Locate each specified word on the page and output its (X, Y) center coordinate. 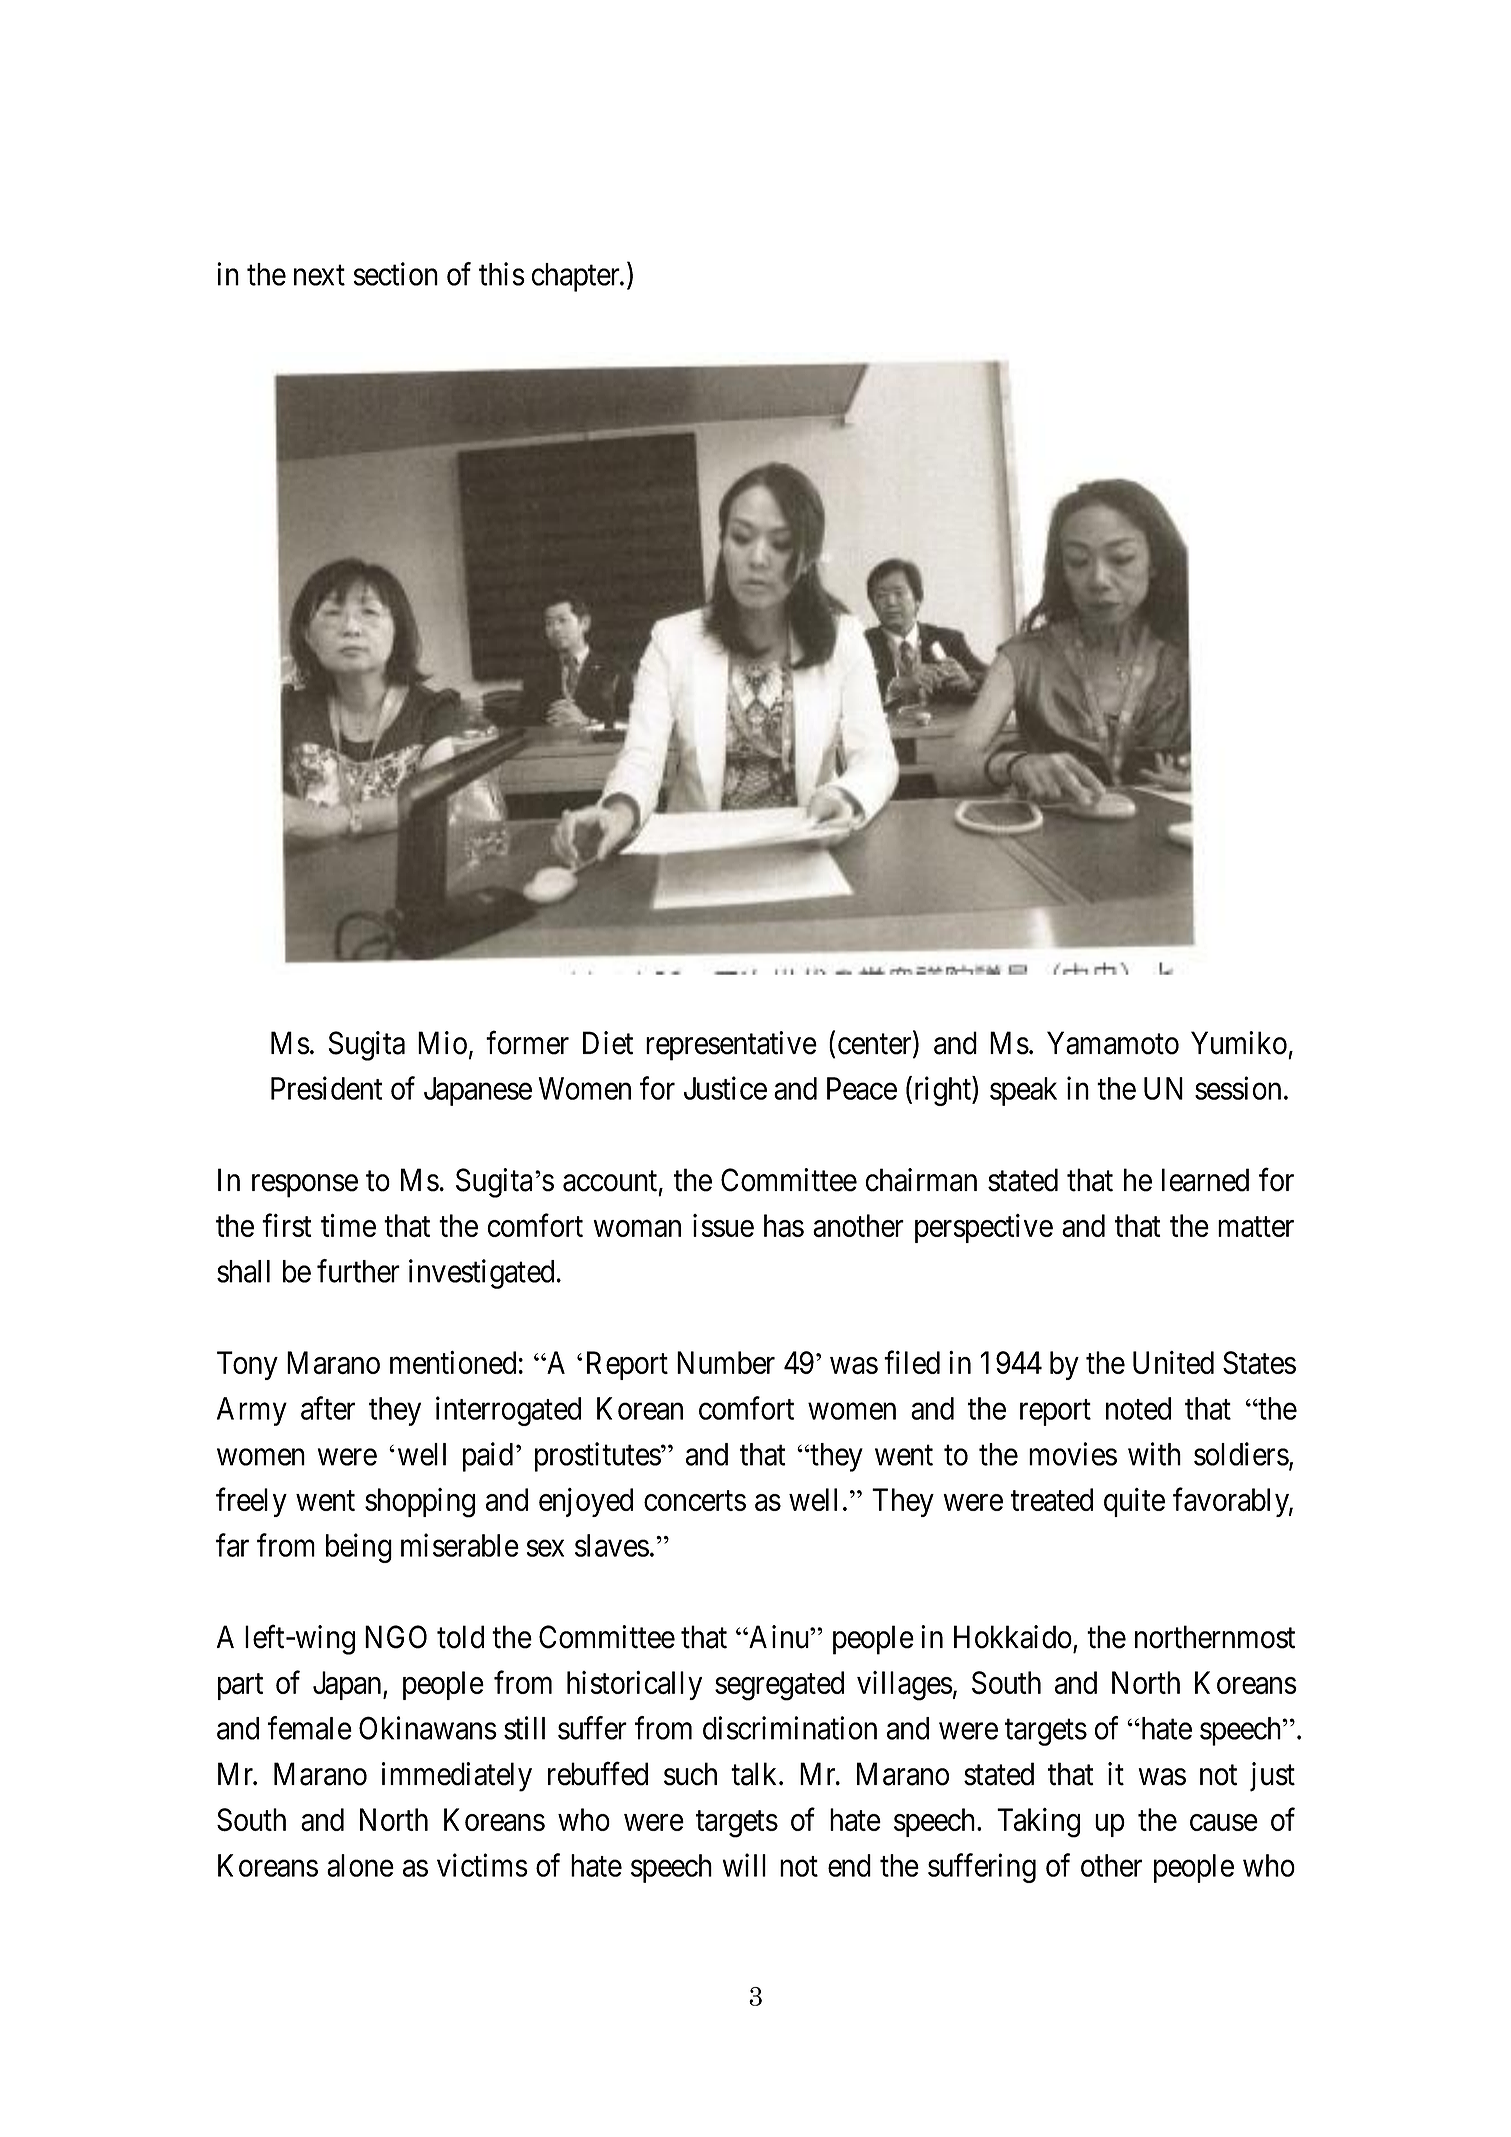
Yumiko (1239, 1043)
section (395, 274)
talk (755, 1774)
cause (1224, 1823)
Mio (442, 1043)
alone (360, 1865)
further (358, 1271)
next (319, 275)
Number (726, 1362)
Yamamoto (1113, 1043)
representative (731, 1046)
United (1173, 1362)
